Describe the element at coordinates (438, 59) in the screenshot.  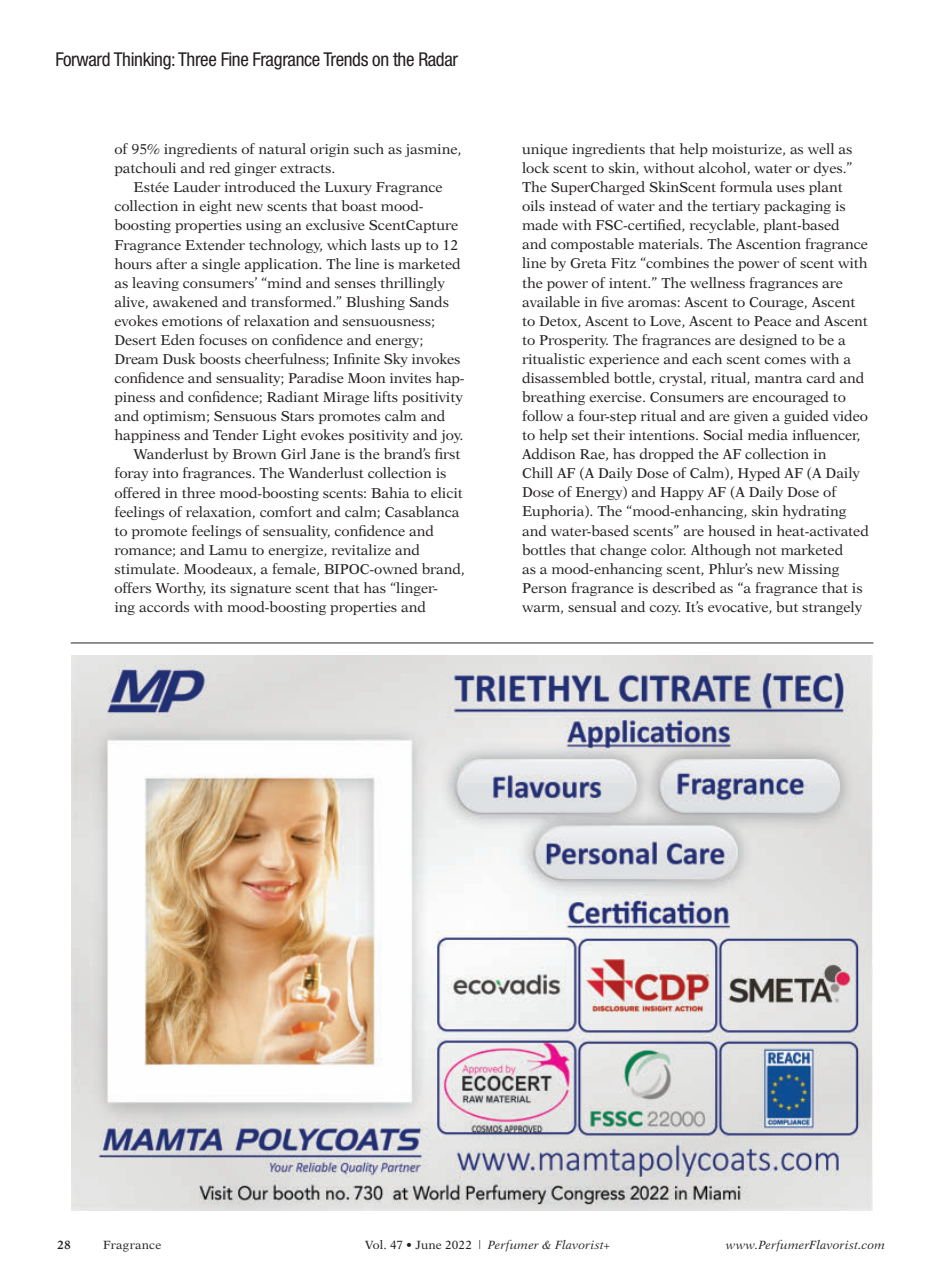
I see `Radar` at that location.
